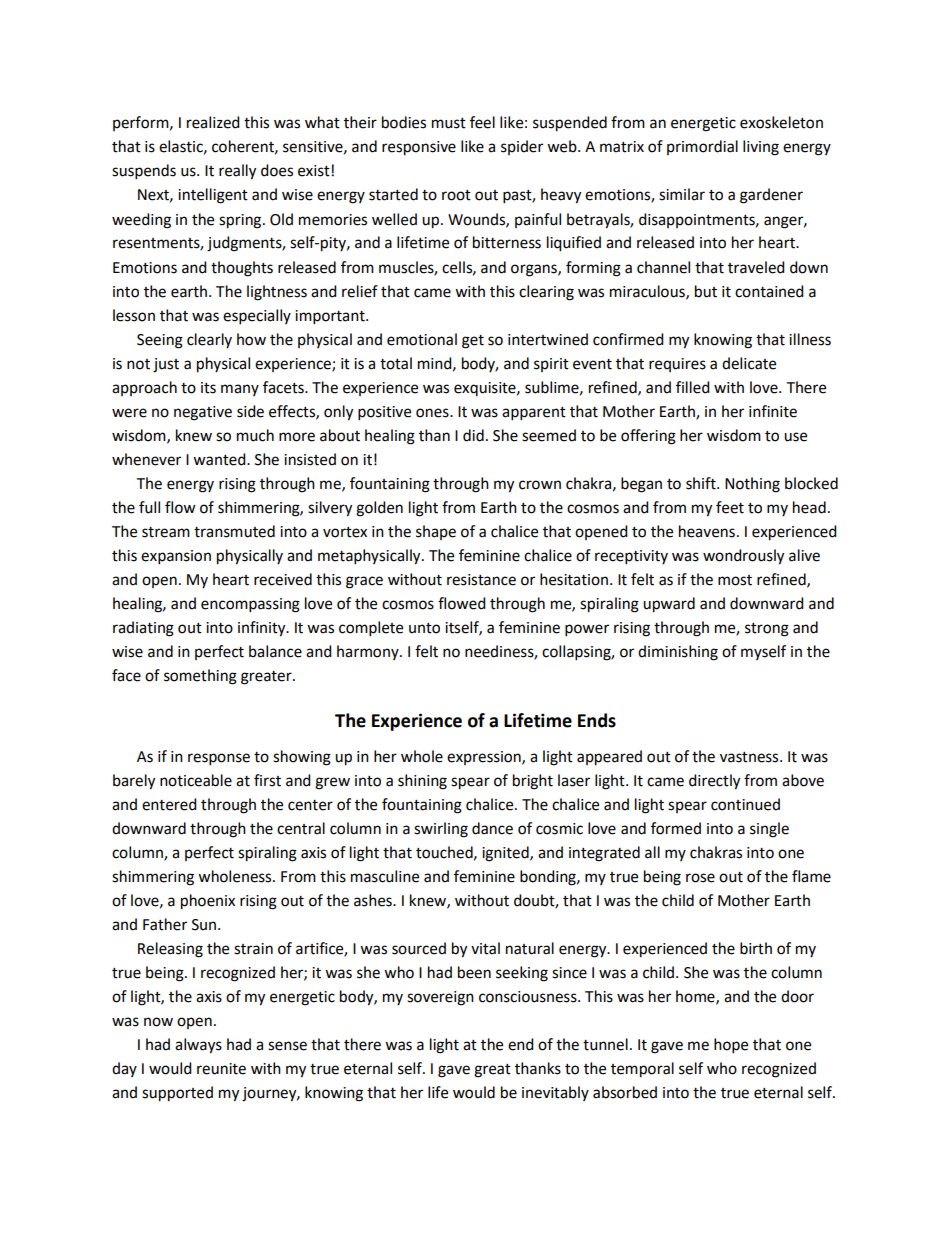  Describe the element at coordinates (731, 1046) in the page. I see `hope` at that location.
